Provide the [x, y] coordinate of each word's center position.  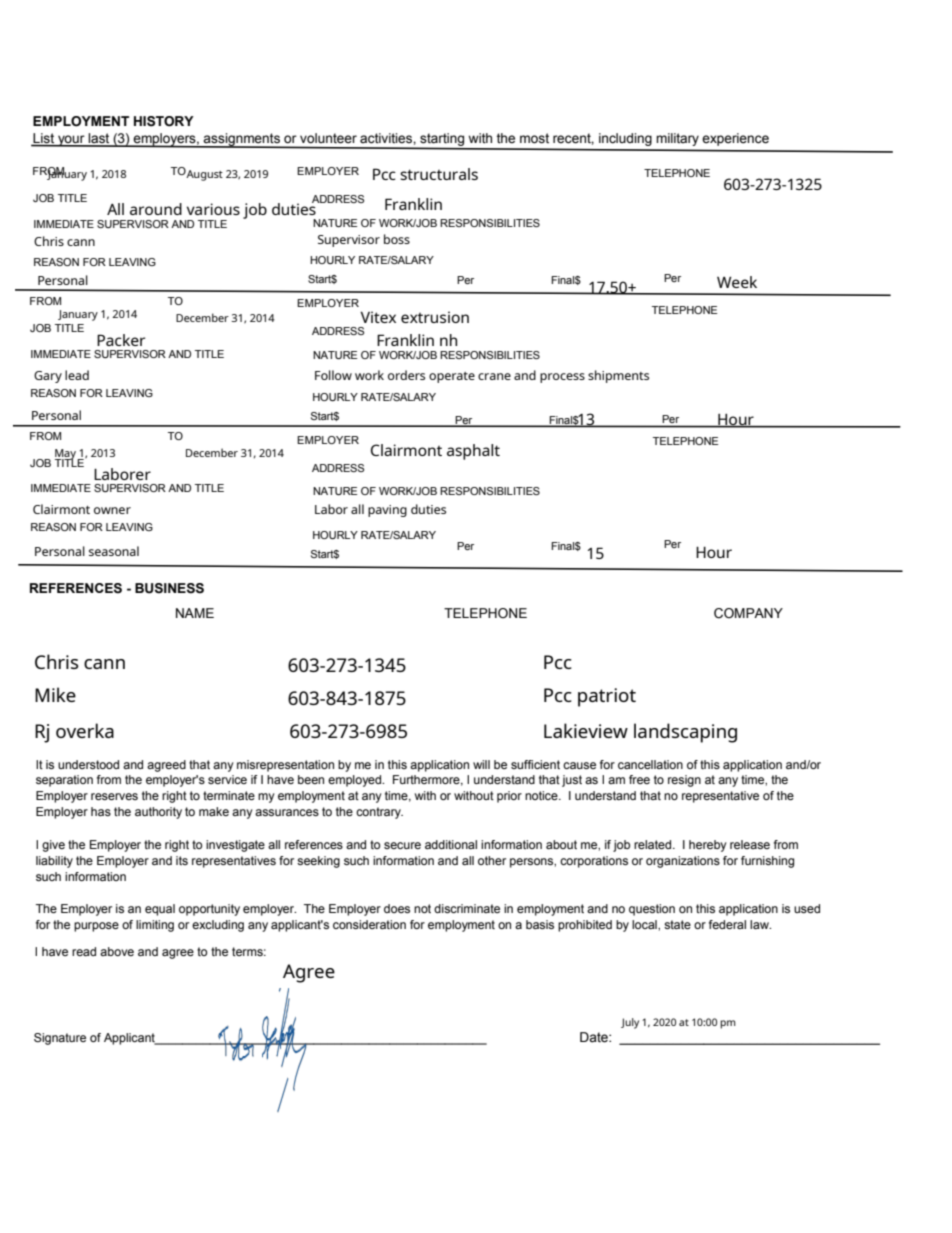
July [630, 1023]
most [534, 138]
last [99, 139]
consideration [369, 924]
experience [735, 139]
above [117, 951]
